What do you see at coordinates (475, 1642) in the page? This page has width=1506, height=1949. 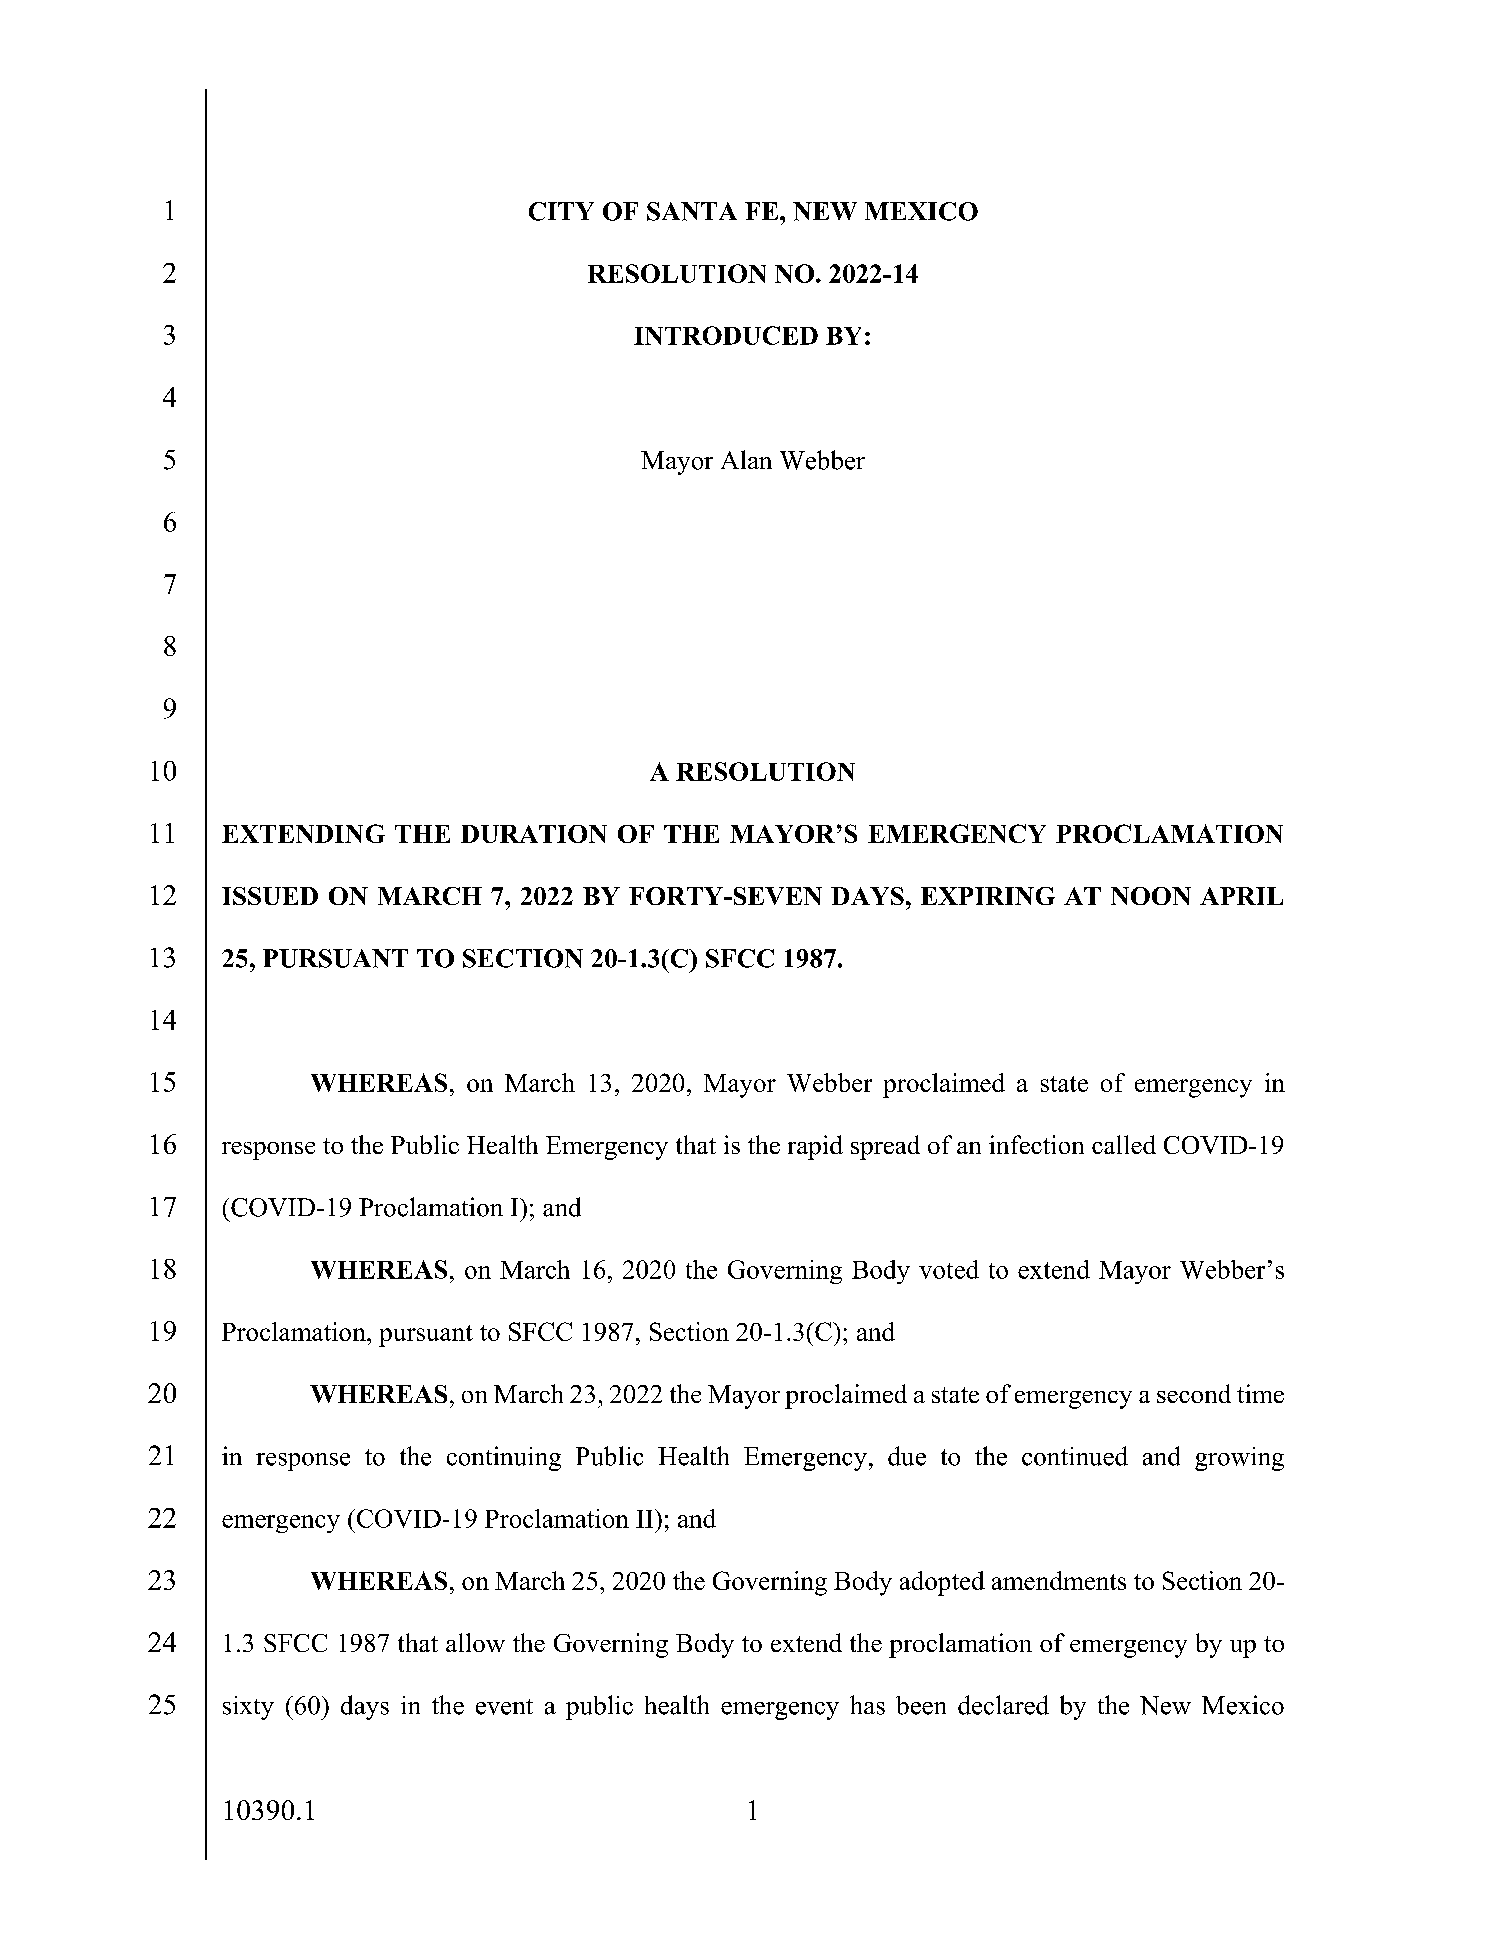 I see `allow` at bounding box center [475, 1642].
